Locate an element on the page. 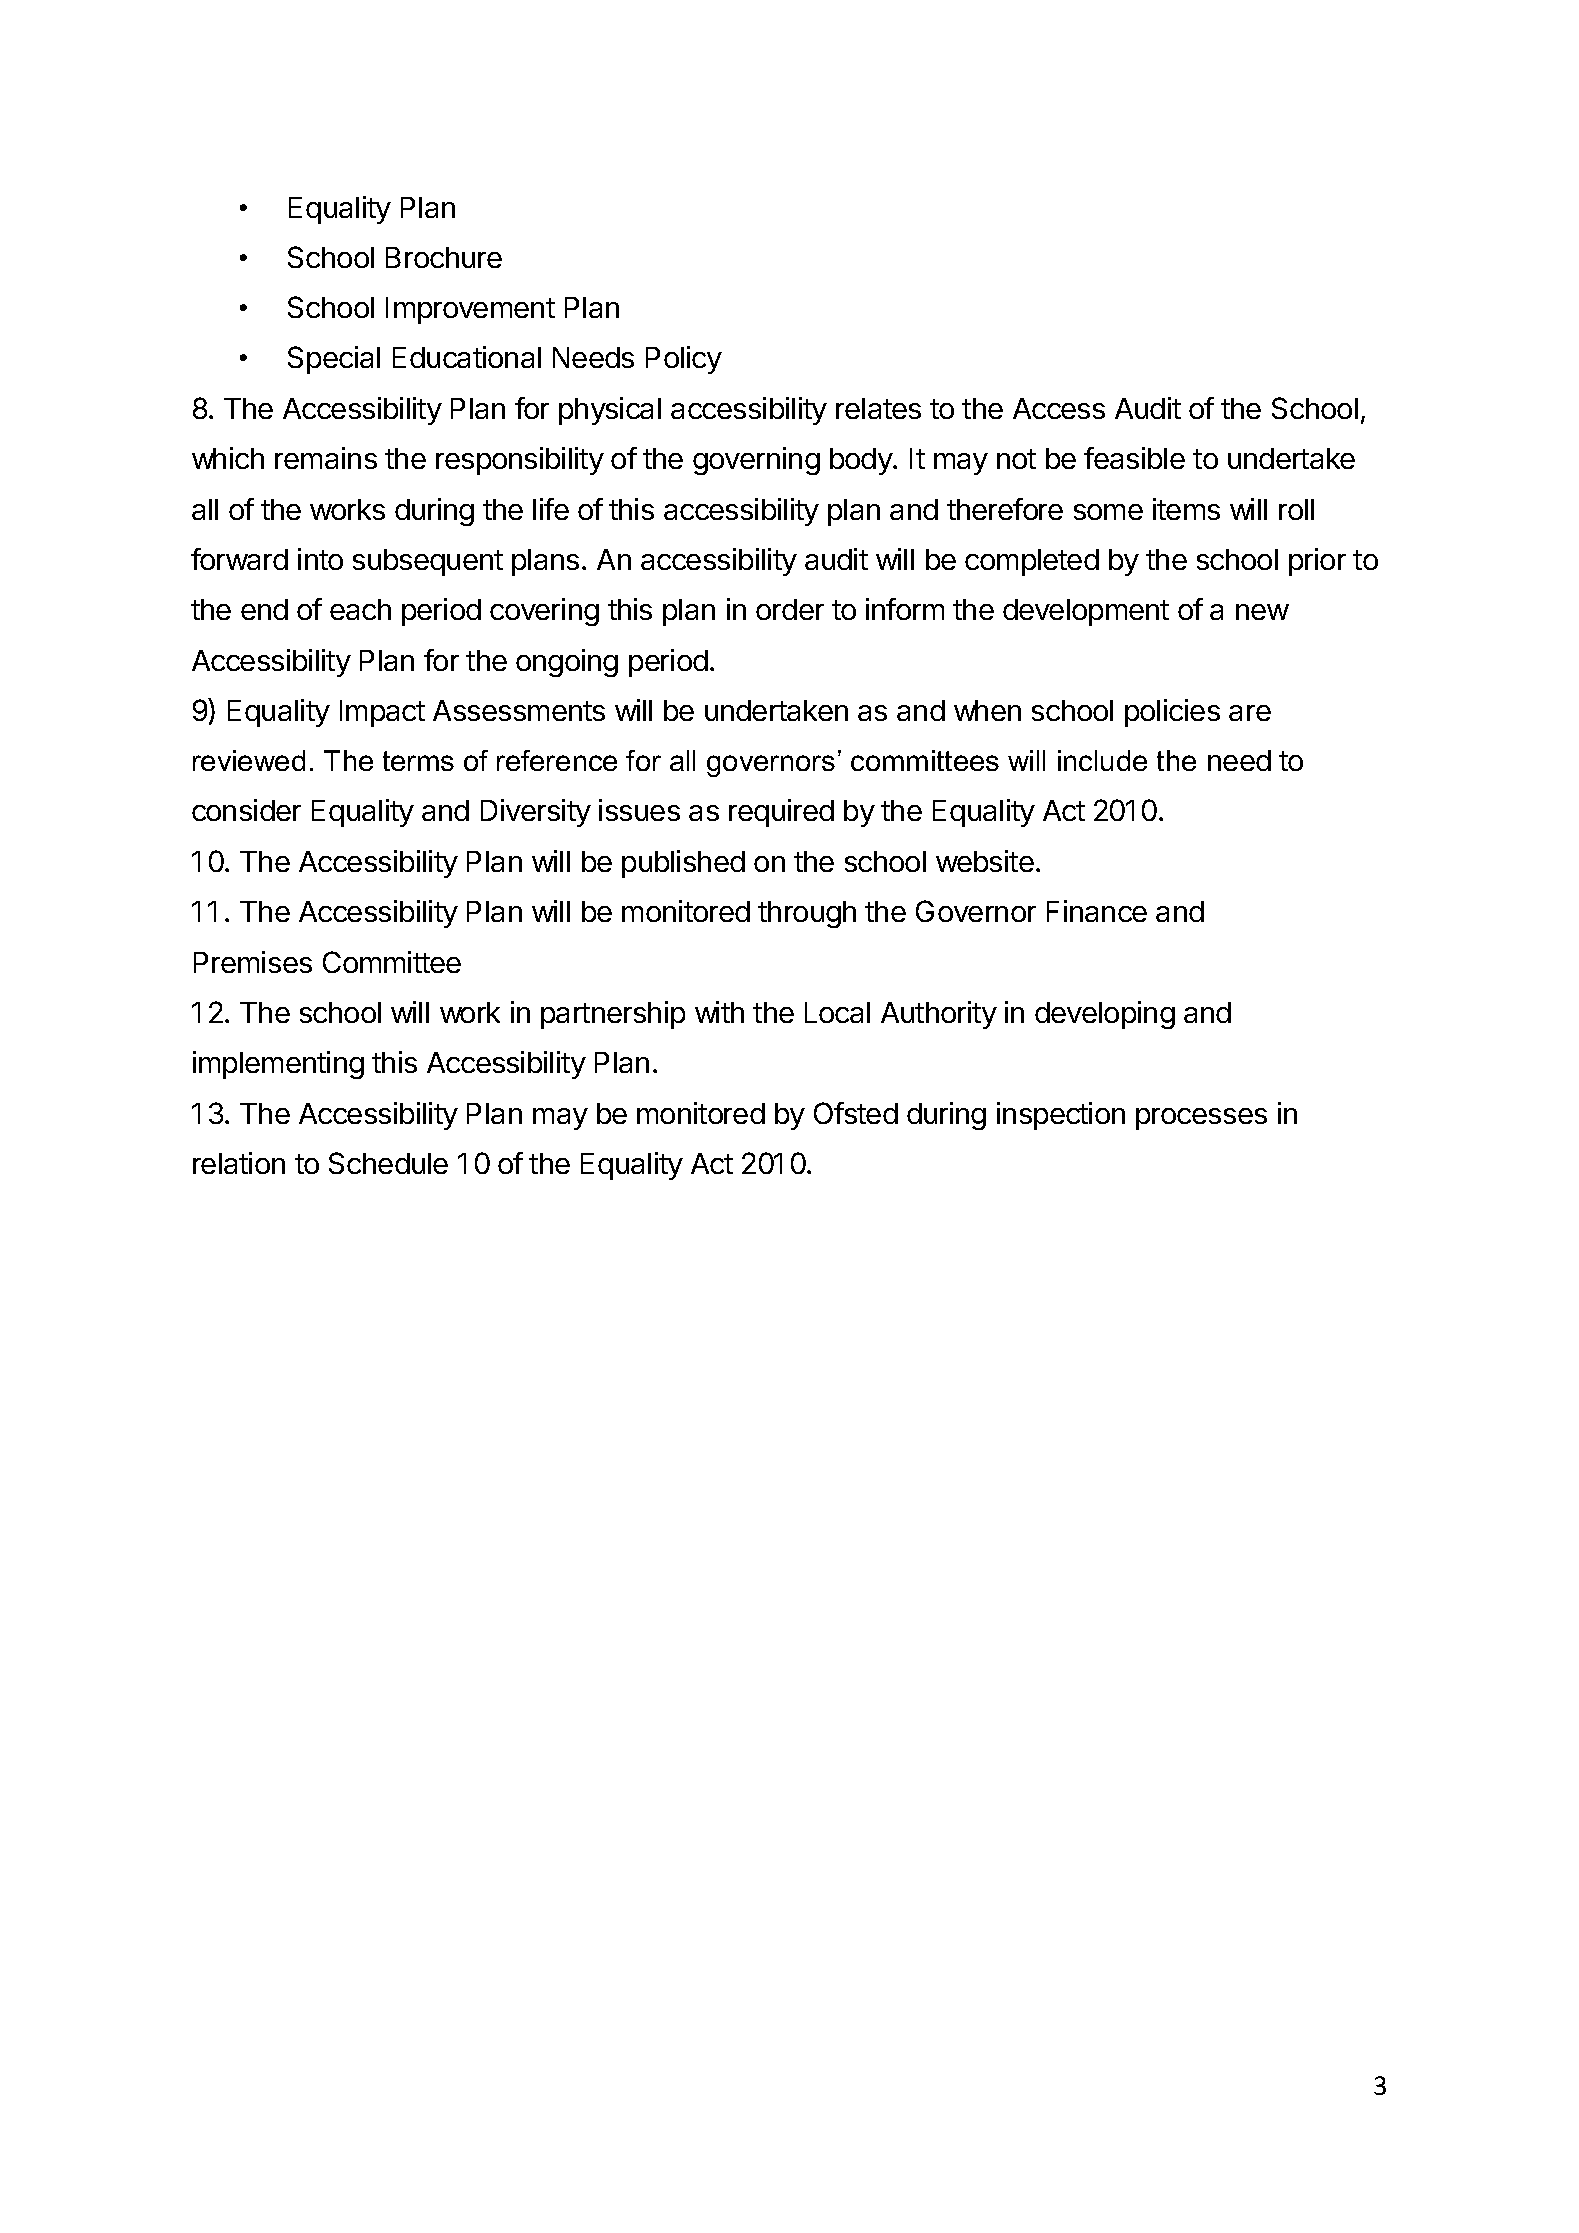 This document has width=1579, height=2233. consider is located at coordinates (246, 810).
